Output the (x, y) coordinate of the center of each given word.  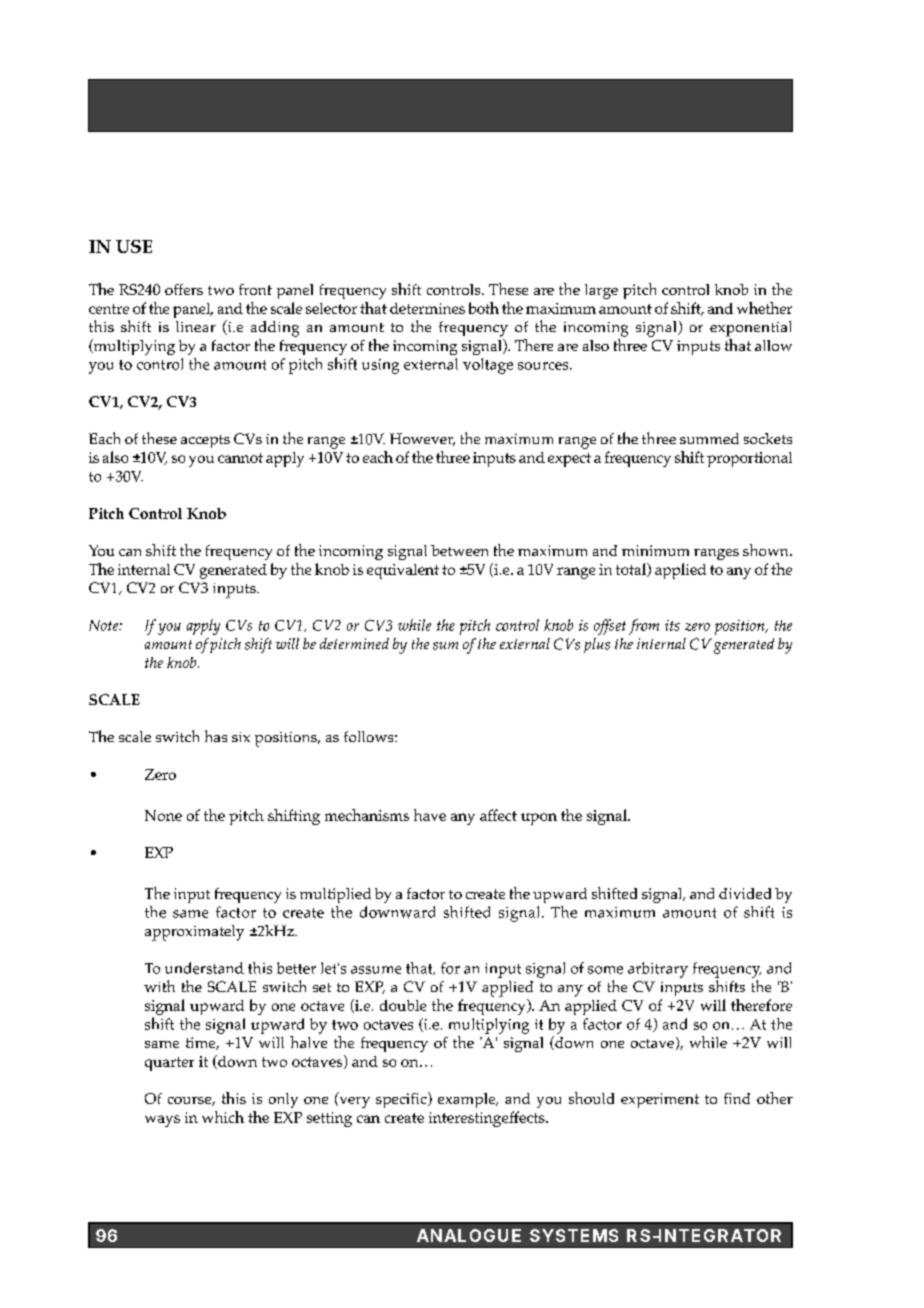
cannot (240, 458)
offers (184, 289)
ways (162, 1121)
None (163, 815)
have (430, 815)
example (468, 1100)
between (459, 550)
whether (764, 308)
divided (745, 893)
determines (427, 308)
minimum (655, 550)
